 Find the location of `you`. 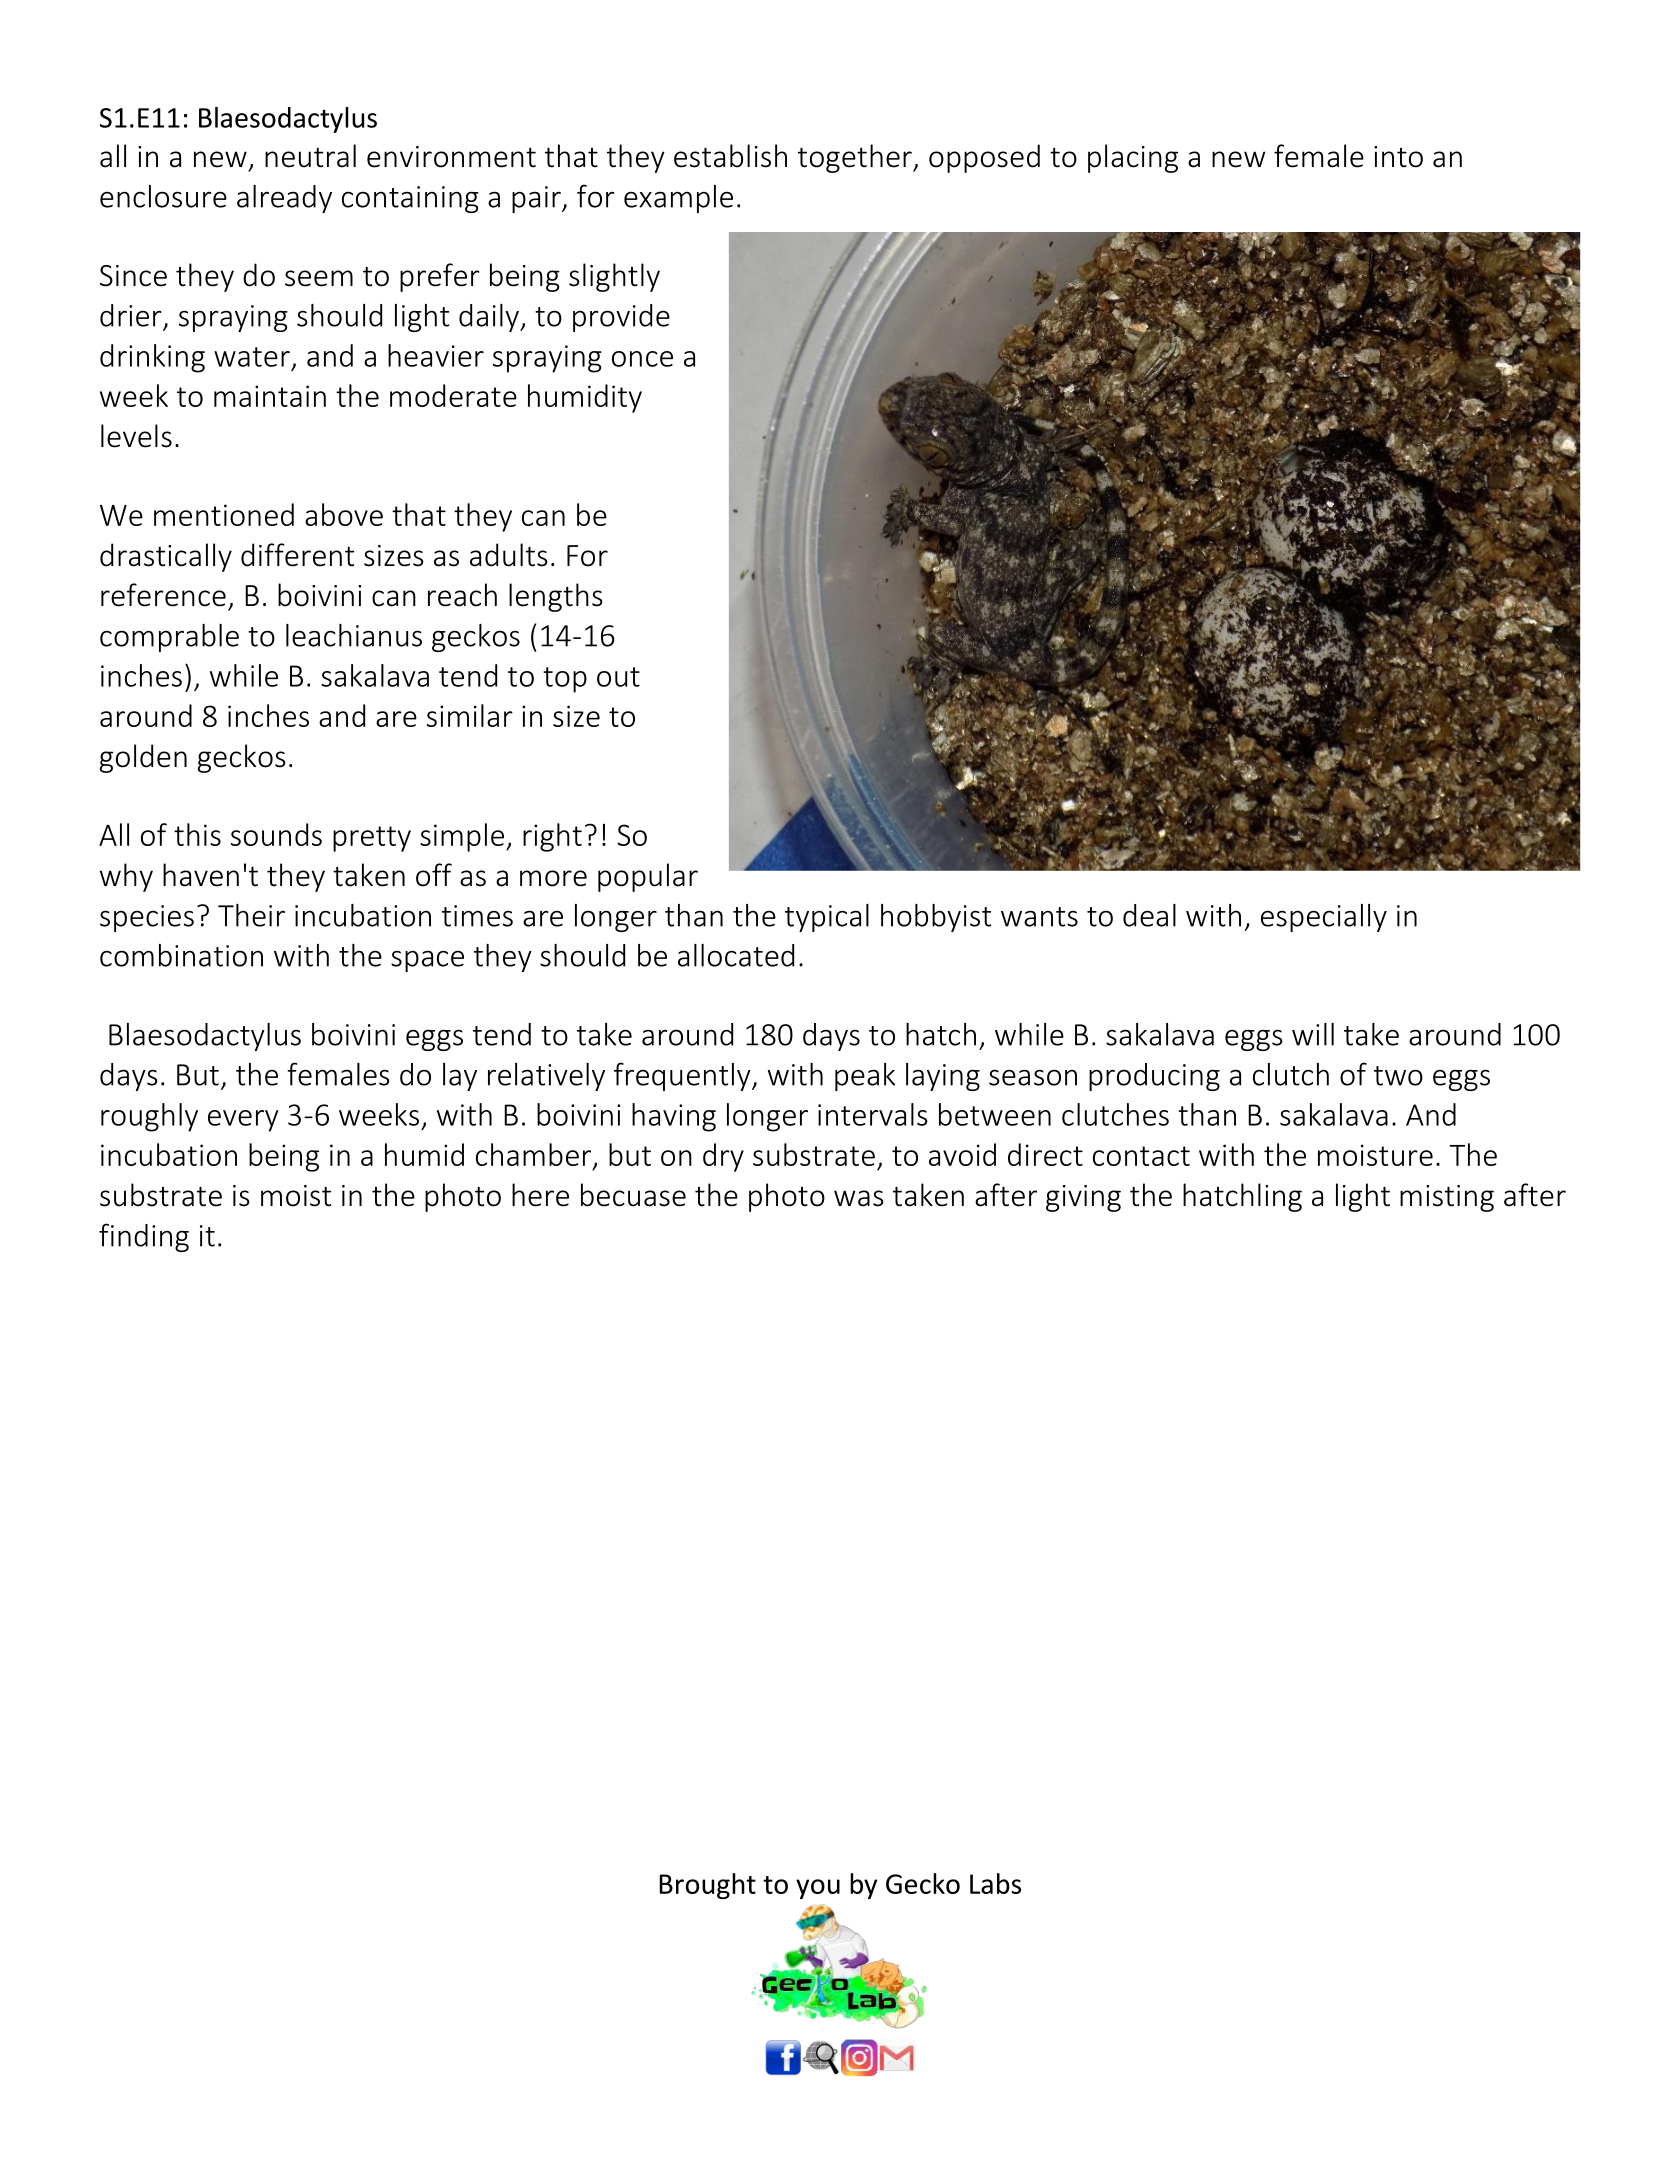

you is located at coordinates (818, 1889).
